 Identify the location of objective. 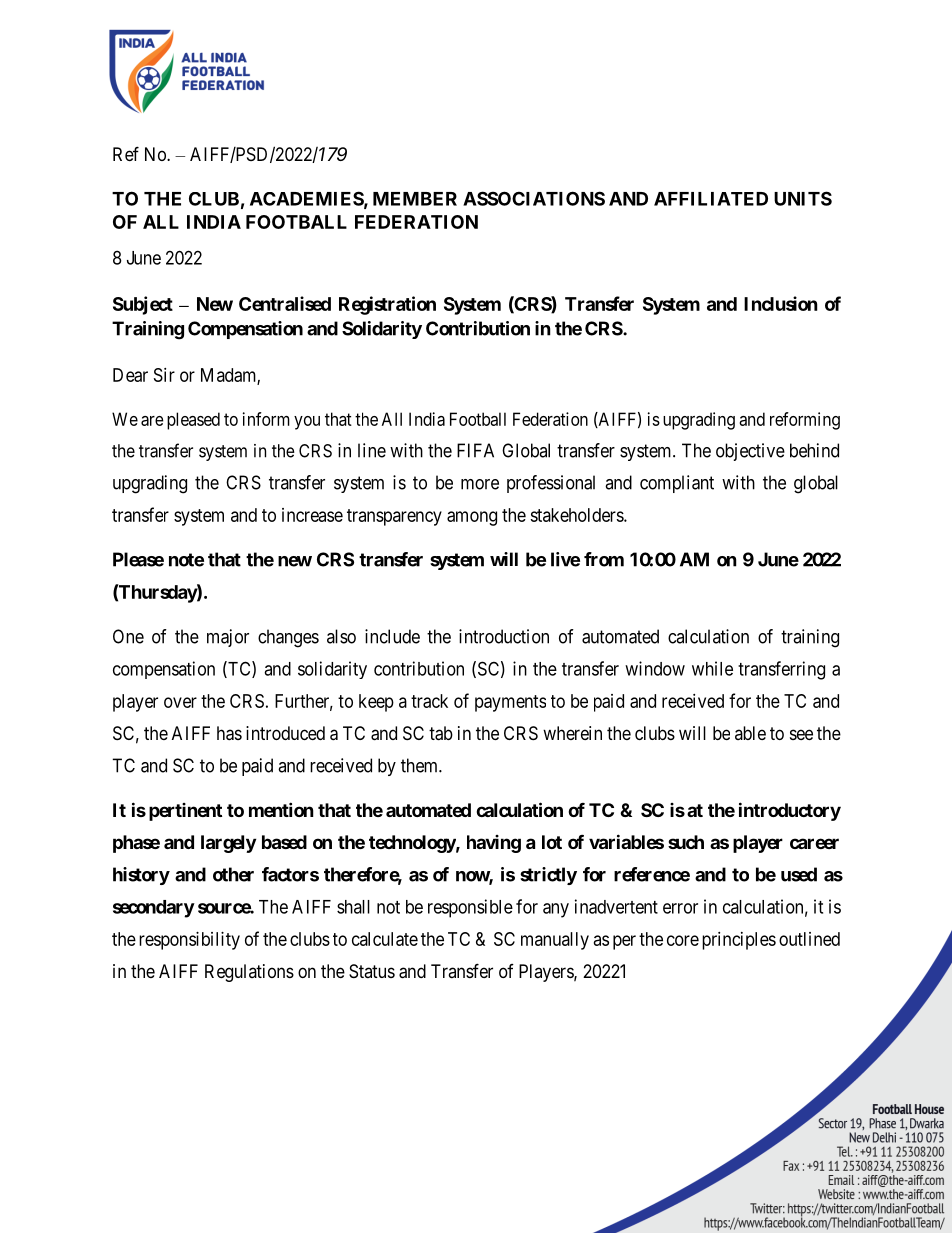
(750, 452).
